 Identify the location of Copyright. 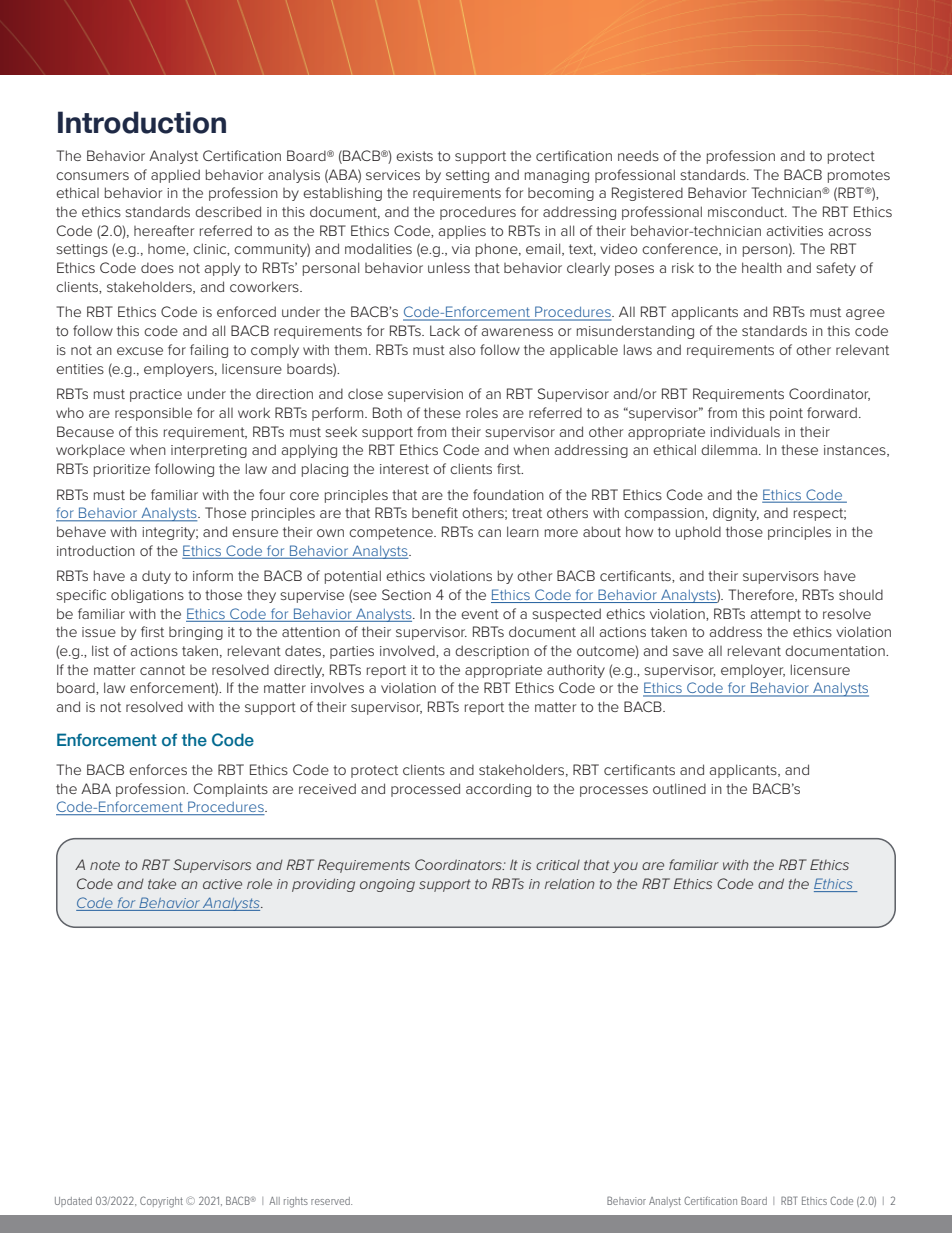
(161, 1202).
